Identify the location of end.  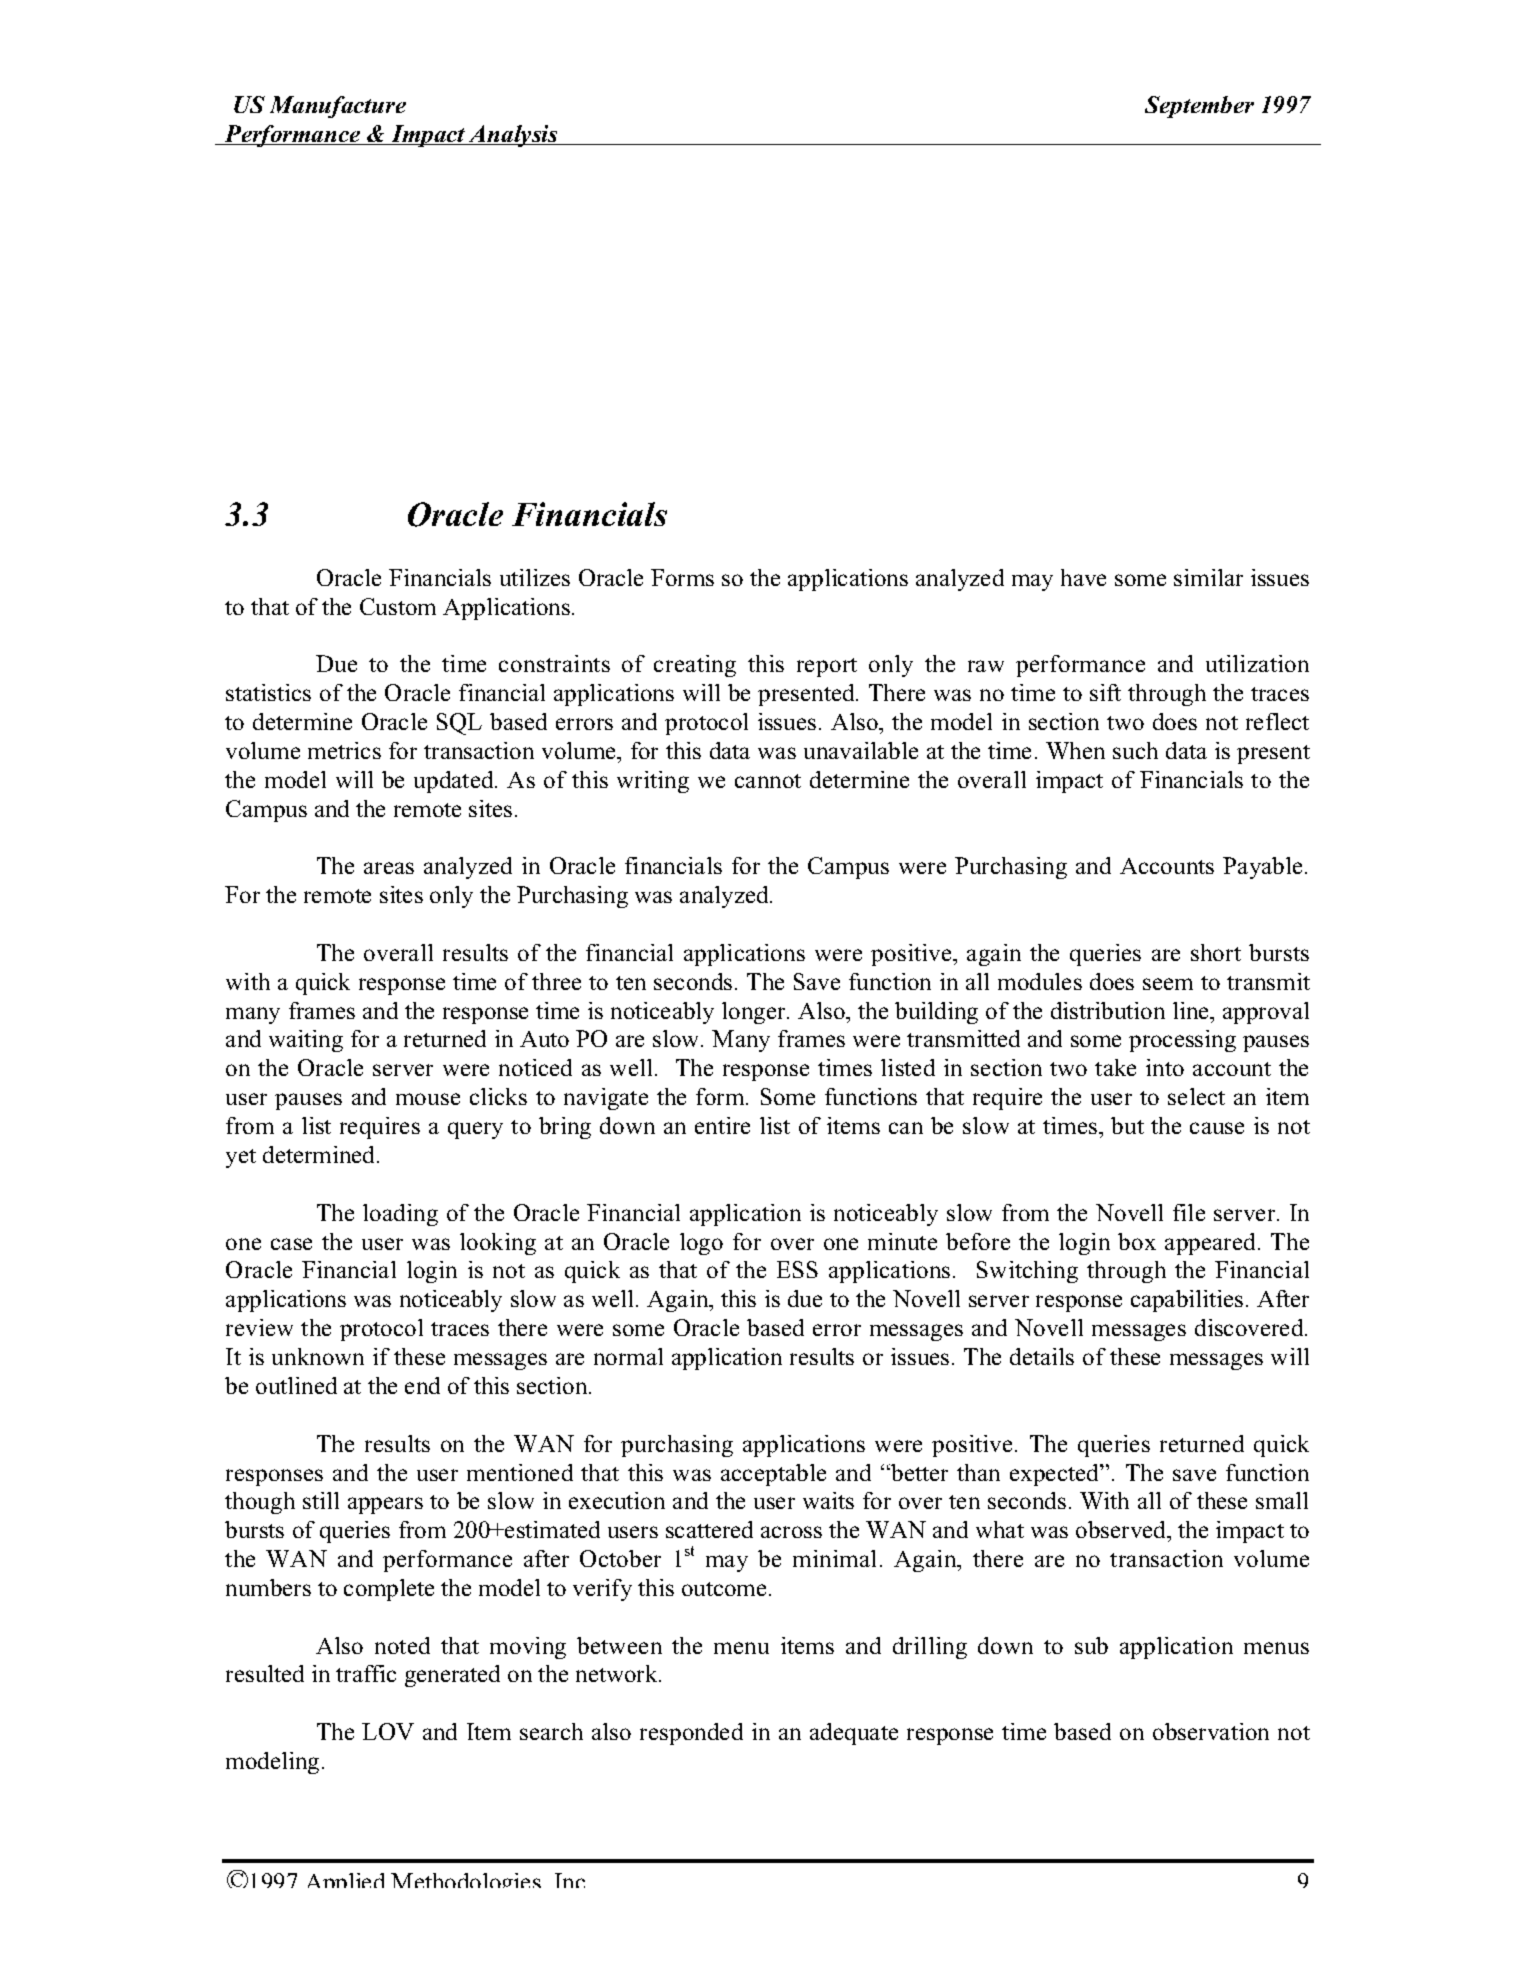
(422, 1385).
